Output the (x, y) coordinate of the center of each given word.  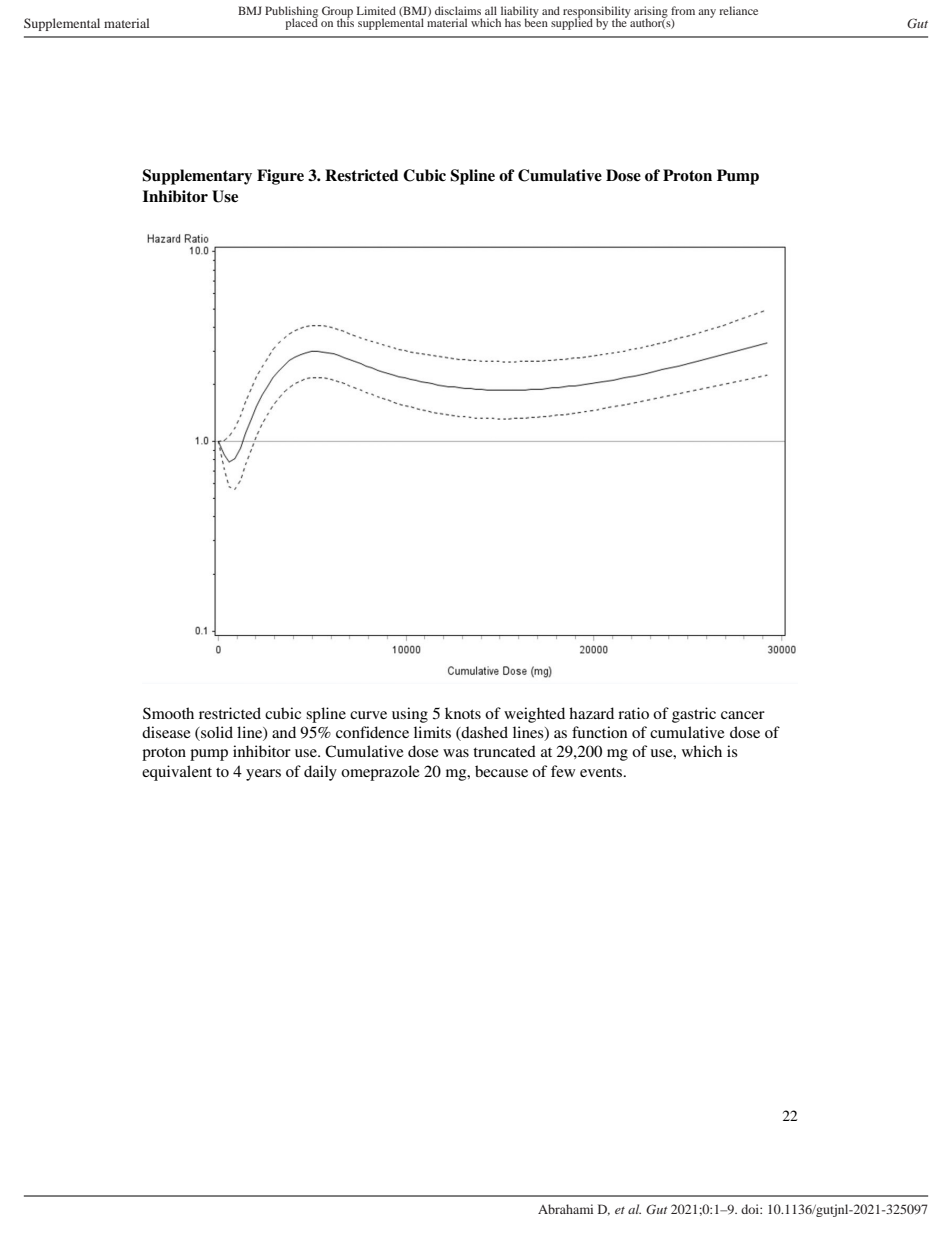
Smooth (168, 713)
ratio (633, 713)
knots (463, 713)
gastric (694, 715)
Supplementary (197, 177)
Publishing (291, 13)
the (620, 21)
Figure (280, 177)
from (683, 10)
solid (216, 732)
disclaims (458, 10)
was (456, 753)
